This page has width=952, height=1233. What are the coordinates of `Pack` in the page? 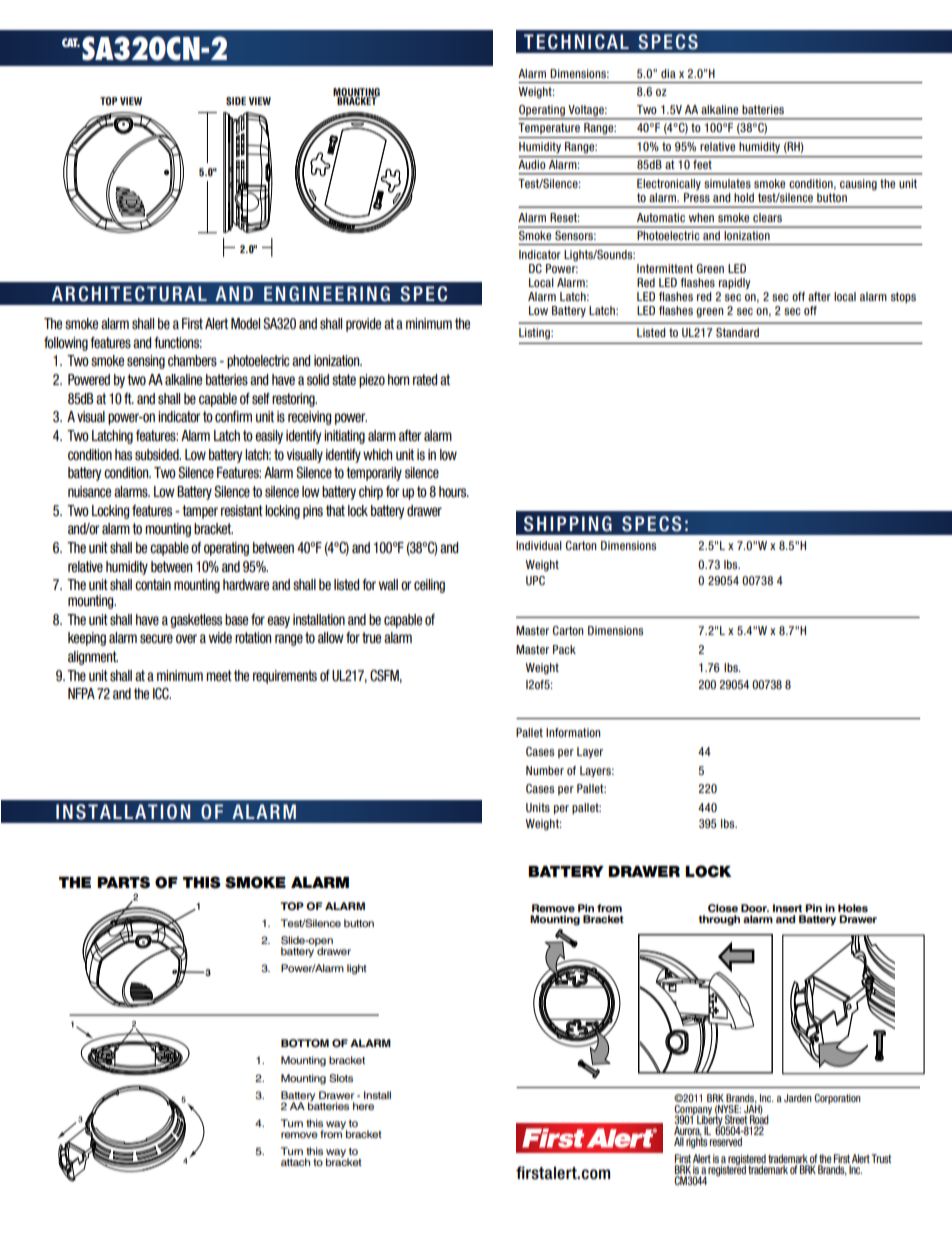 It's located at (564, 649).
